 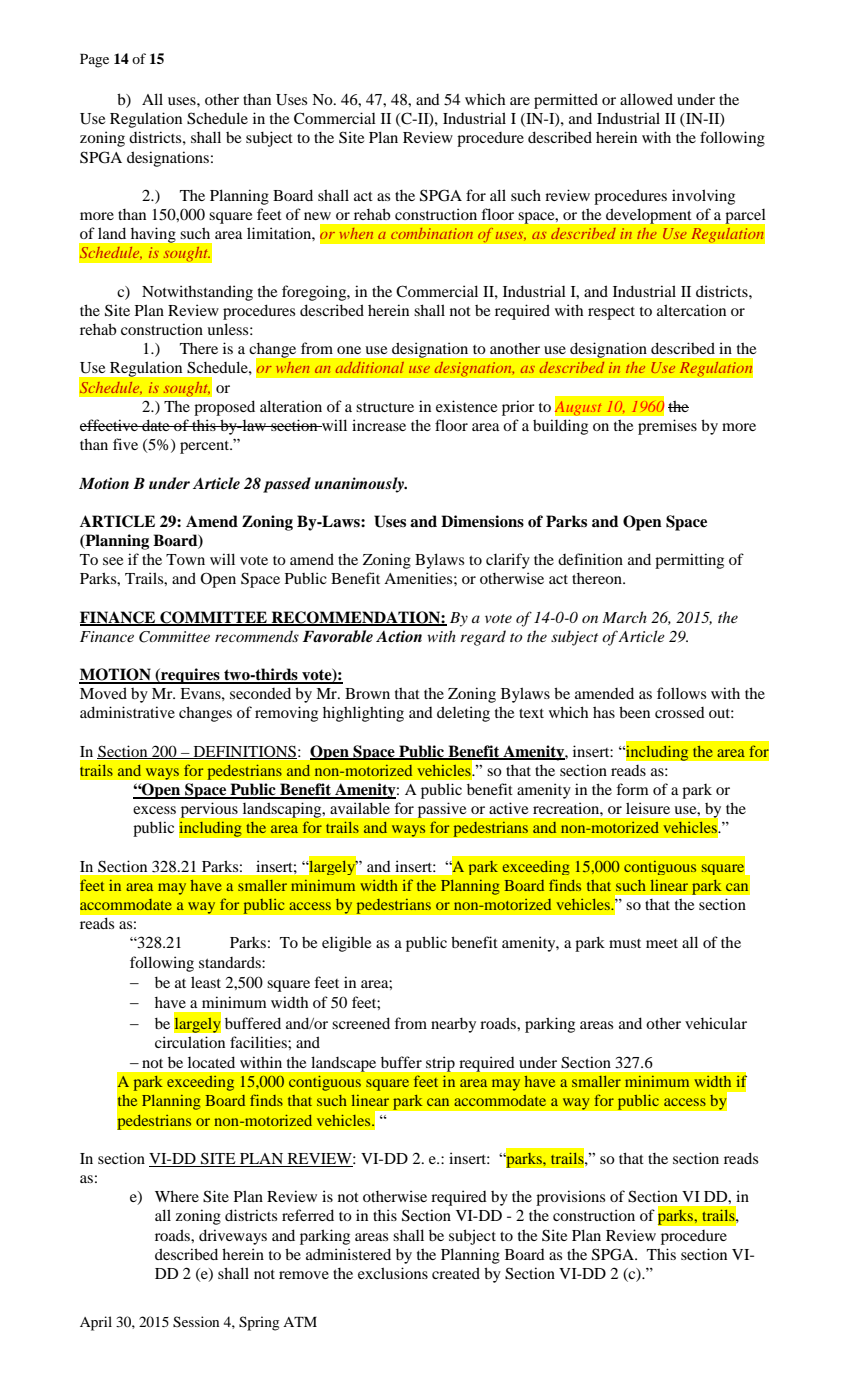 What do you see at coordinates (625, 943) in the image?
I see `must` at bounding box center [625, 943].
